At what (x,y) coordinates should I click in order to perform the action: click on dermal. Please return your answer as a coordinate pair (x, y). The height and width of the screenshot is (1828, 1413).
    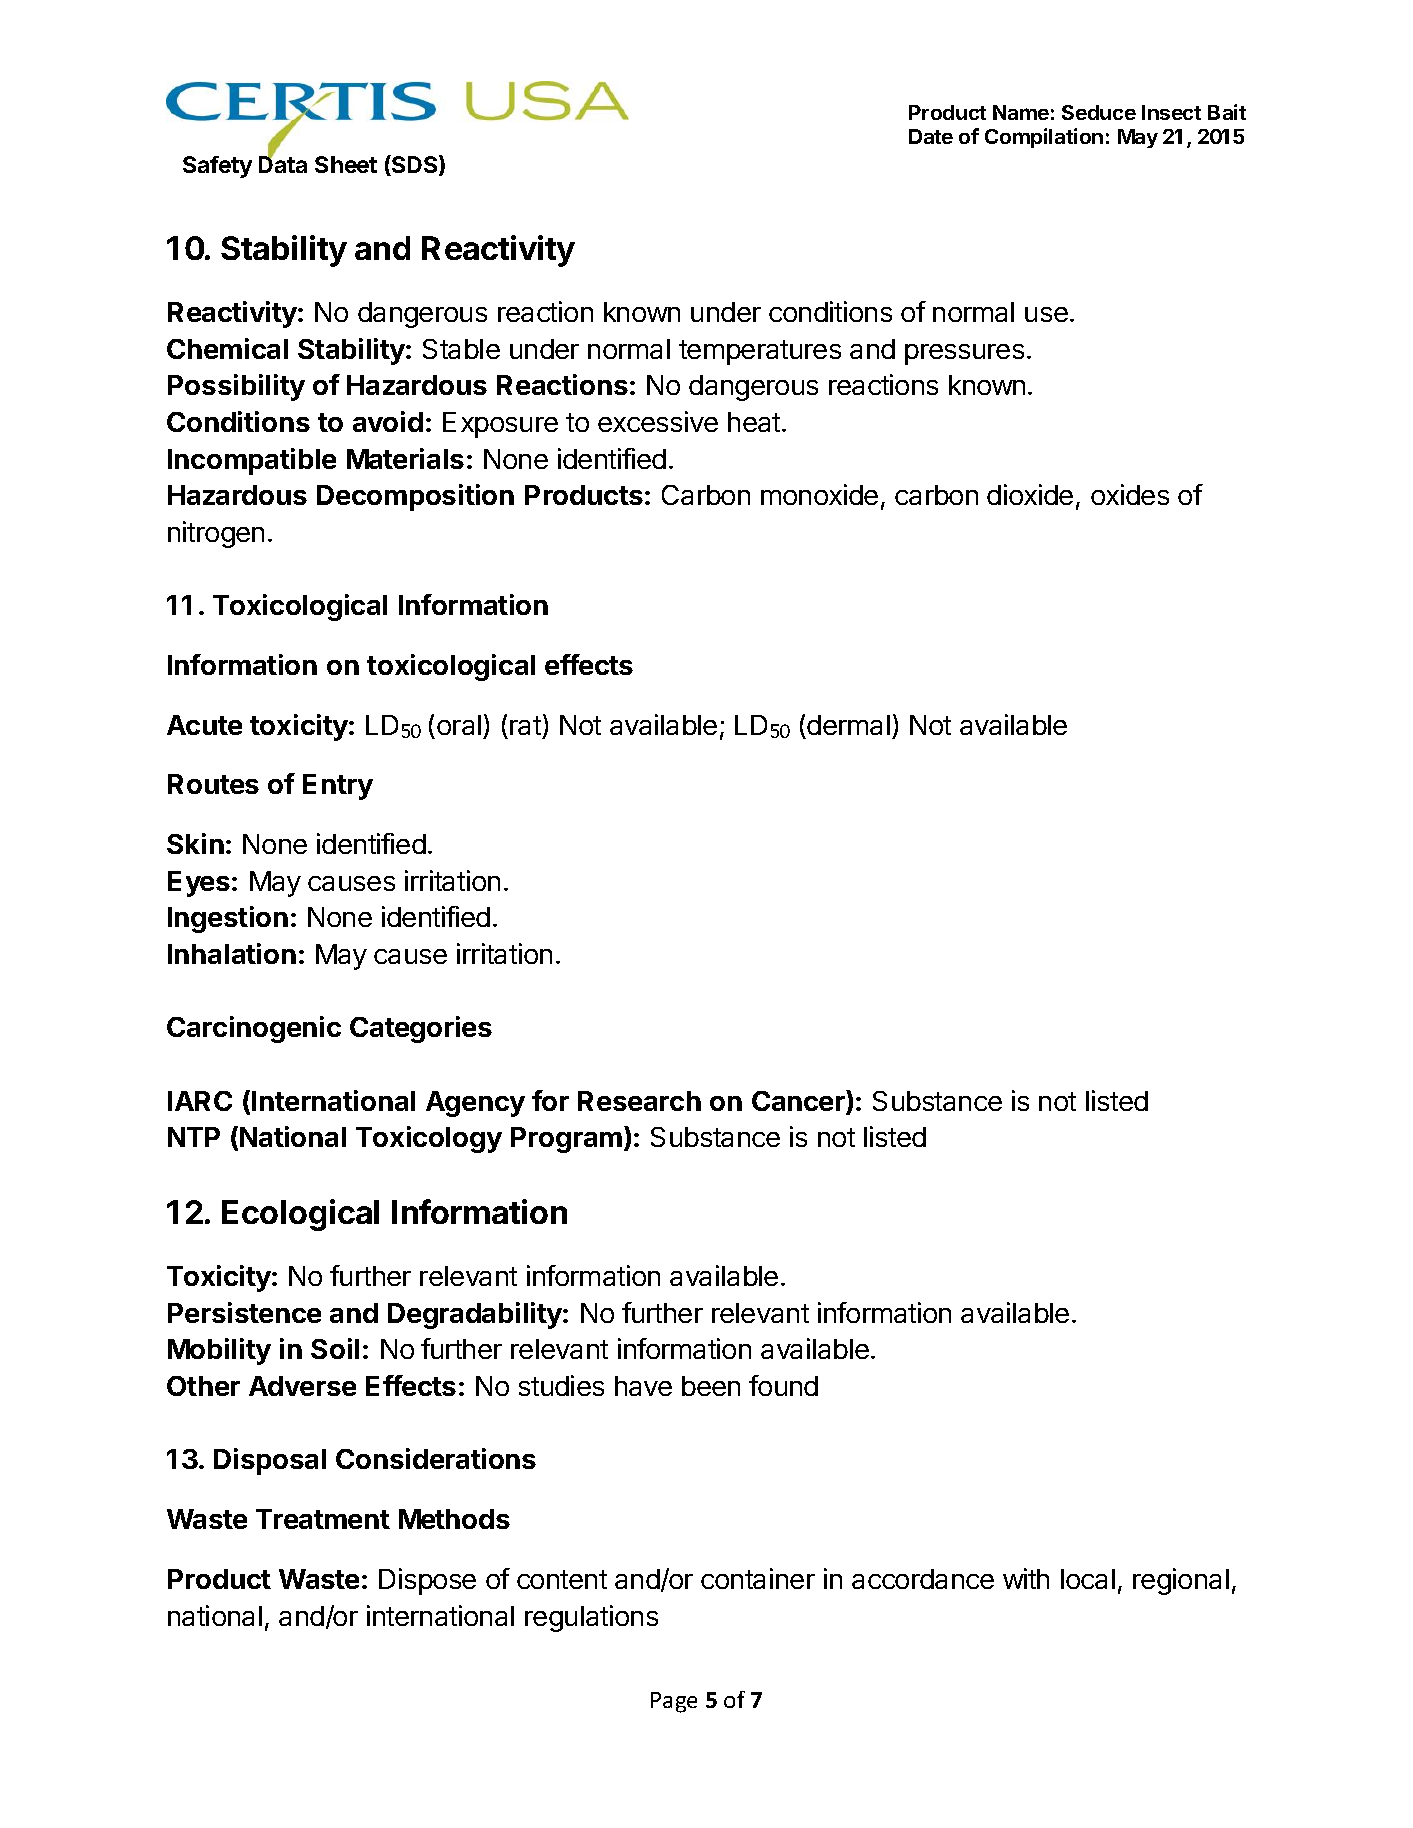
    Looking at the image, I should click on (848, 725).
